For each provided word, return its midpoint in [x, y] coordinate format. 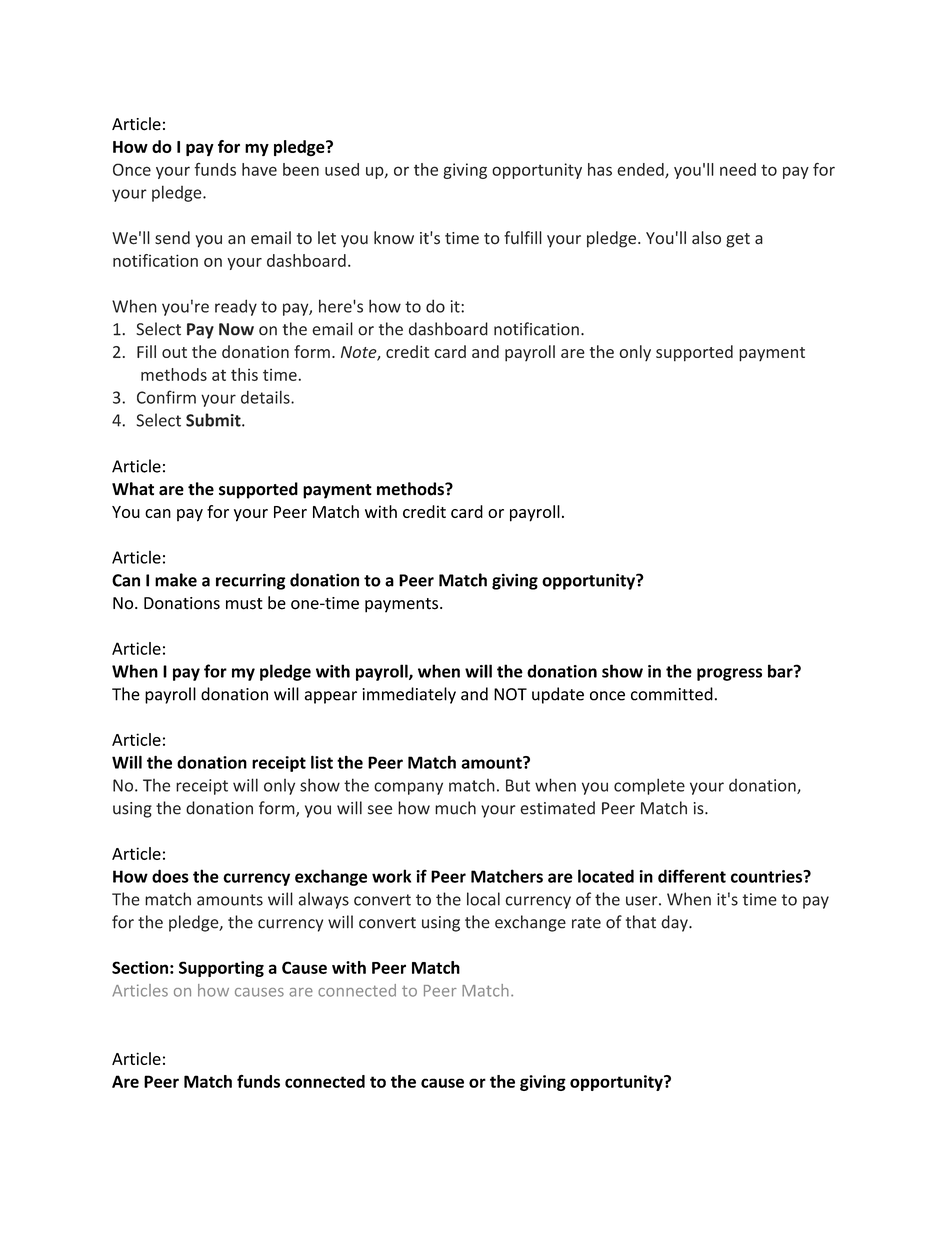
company [408, 788]
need [738, 169]
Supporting [221, 969]
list [322, 762]
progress [729, 674]
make [176, 580]
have [259, 169]
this [244, 374]
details [266, 397]
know [394, 238]
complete [649, 786]
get [738, 240]
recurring [251, 581]
